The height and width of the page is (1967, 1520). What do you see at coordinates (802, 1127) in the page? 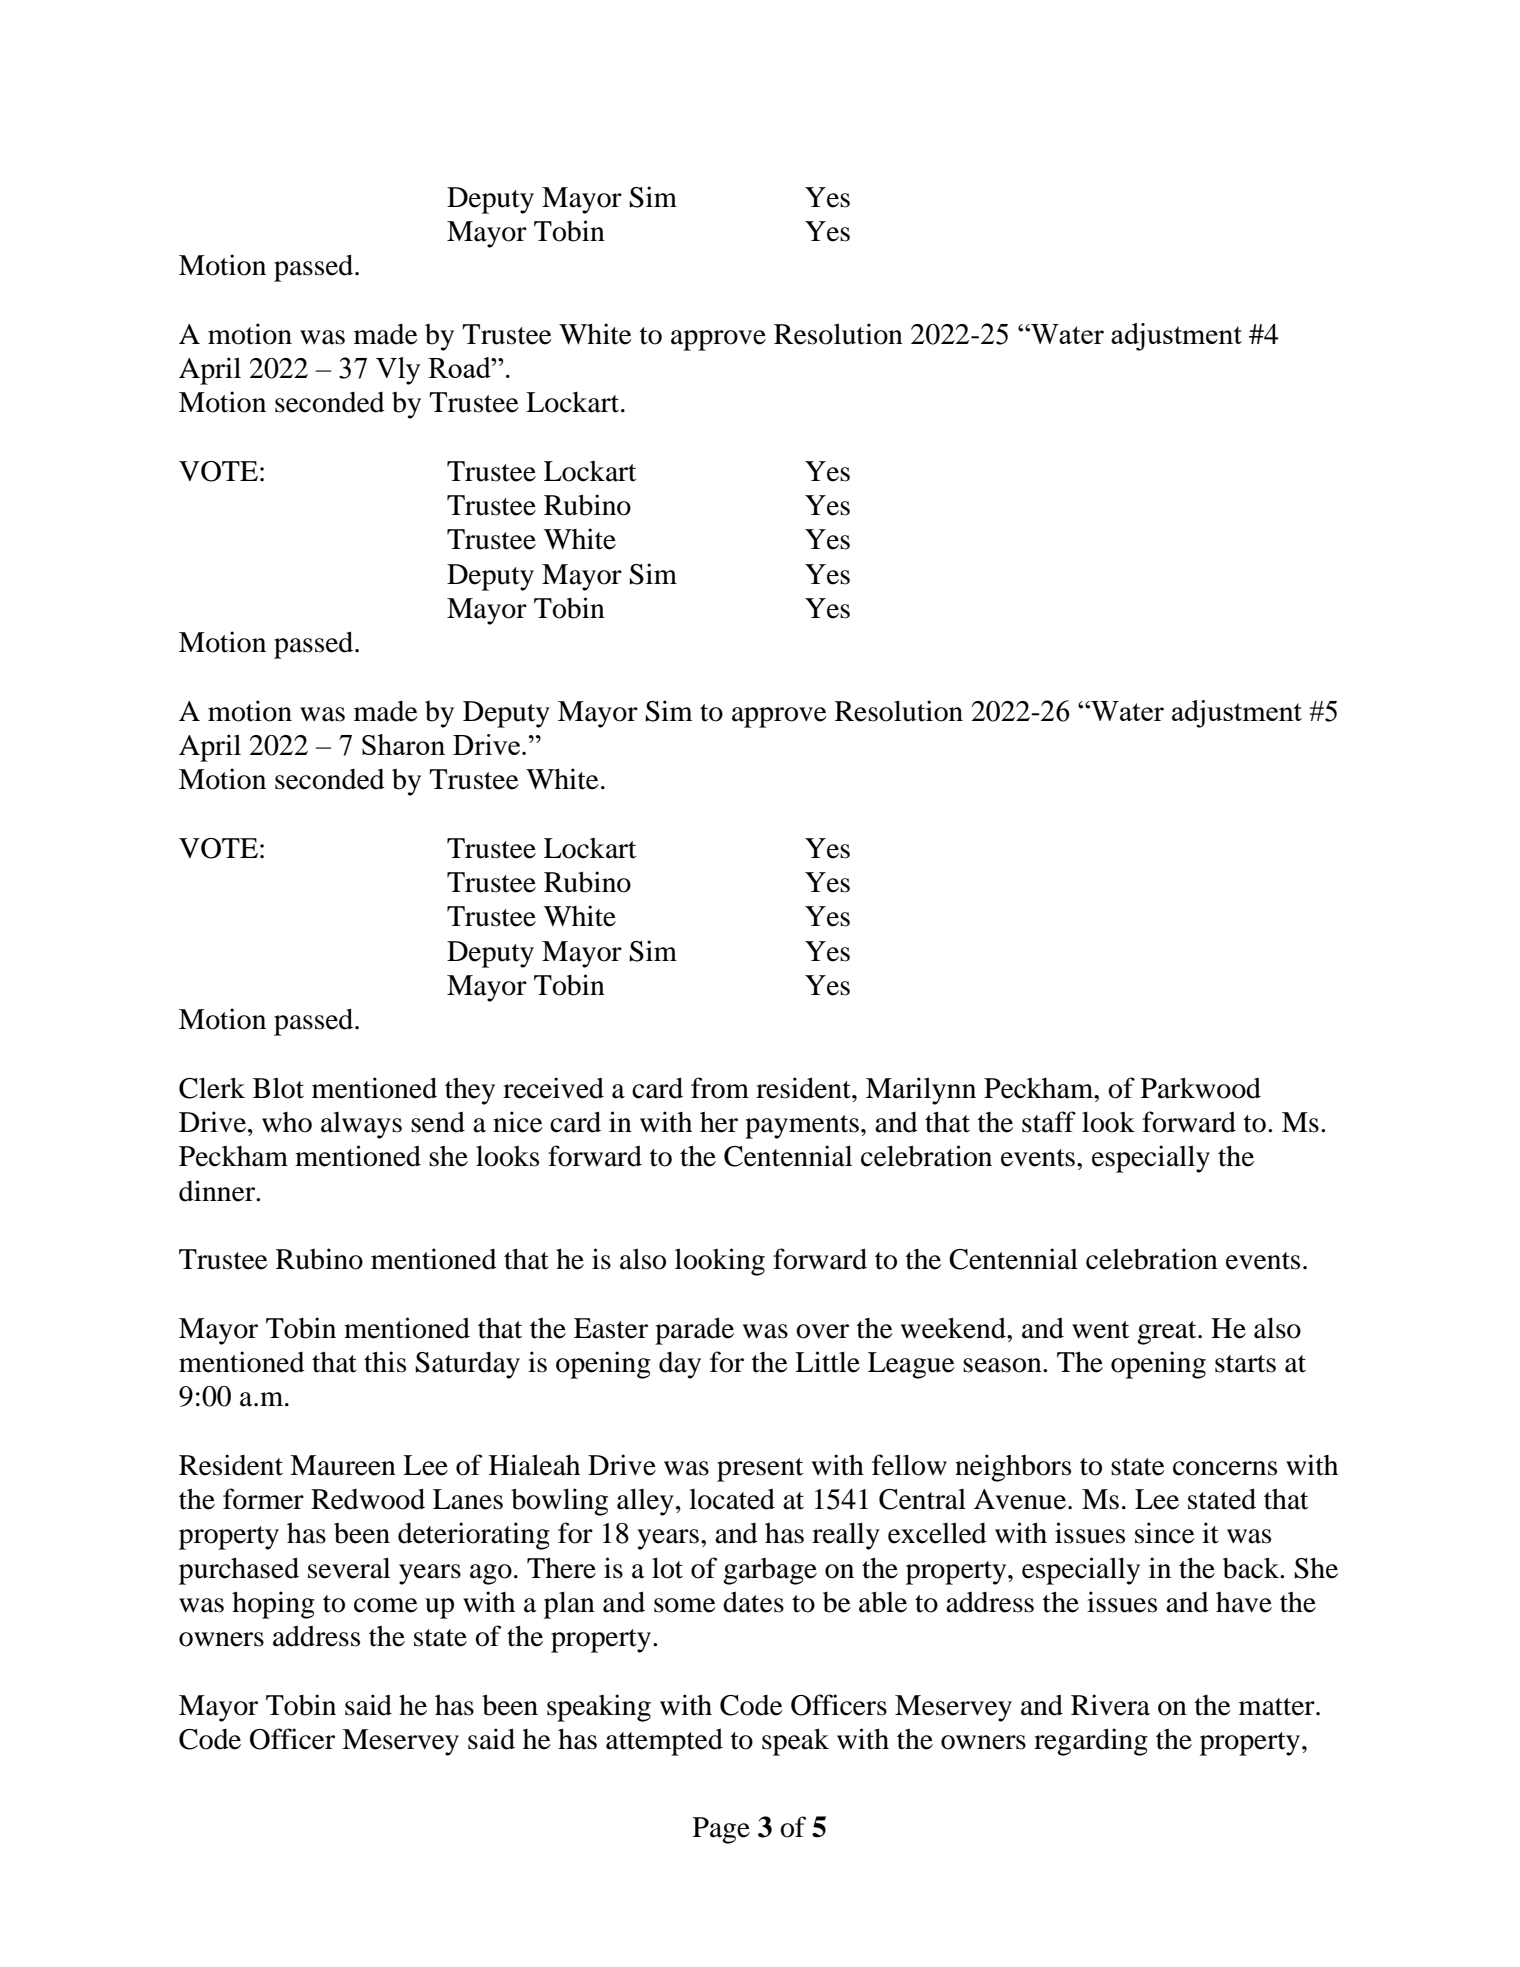
I see `payments` at bounding box center [802, 1127].
